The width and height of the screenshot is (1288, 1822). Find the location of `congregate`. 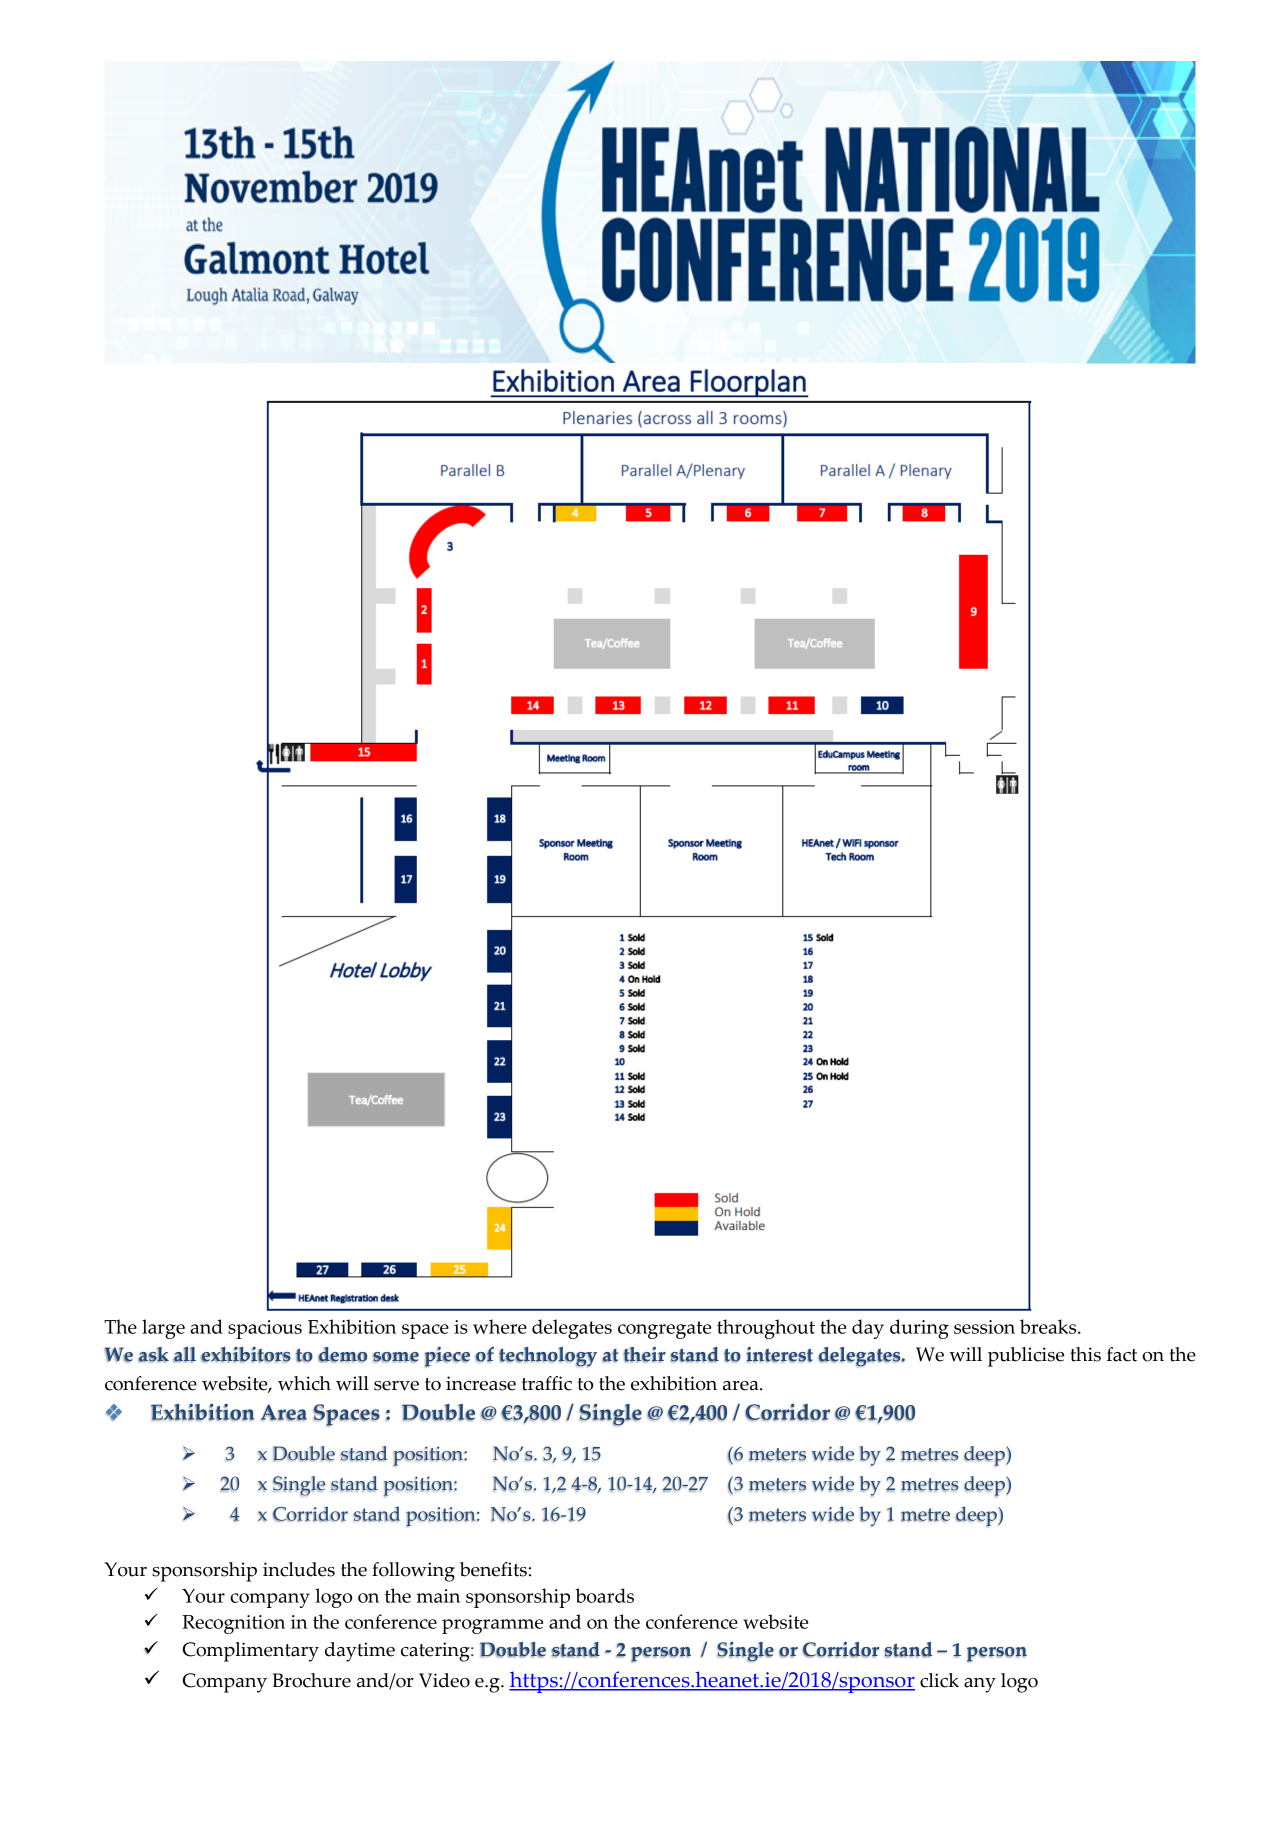

congregate is located at coordinates (664, 1330).
